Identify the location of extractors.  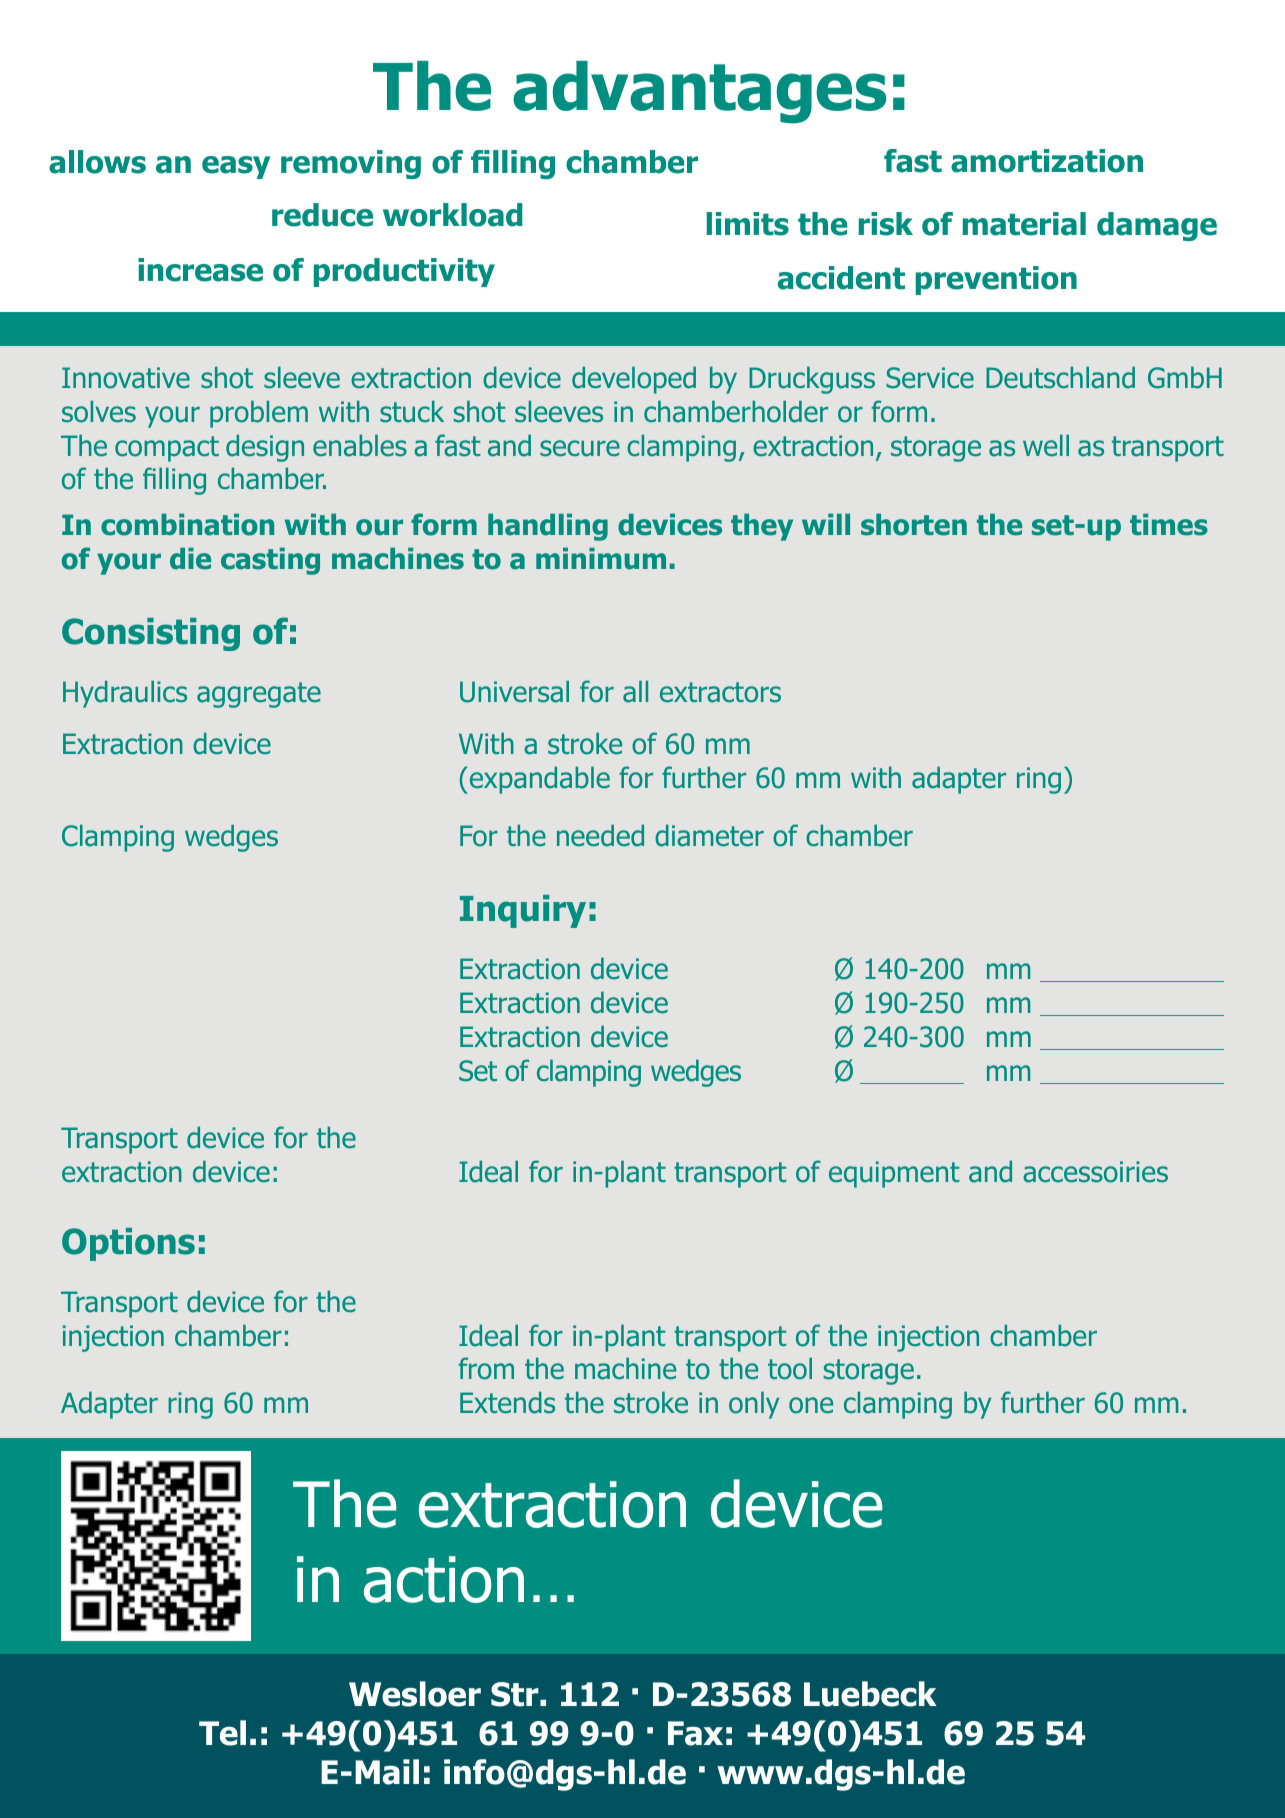
(720, 692).
